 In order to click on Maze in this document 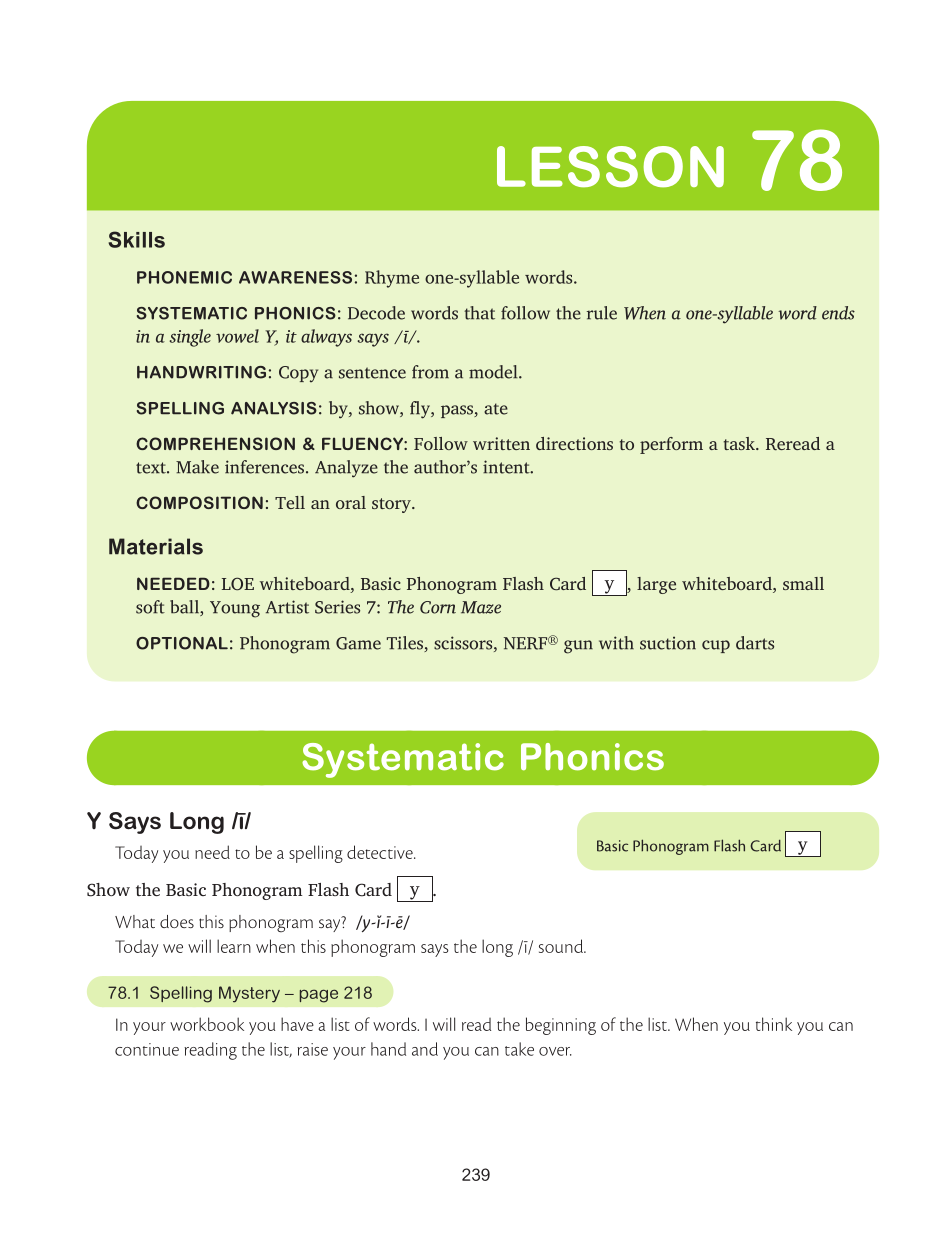, I will do `click(481, 607)`.
